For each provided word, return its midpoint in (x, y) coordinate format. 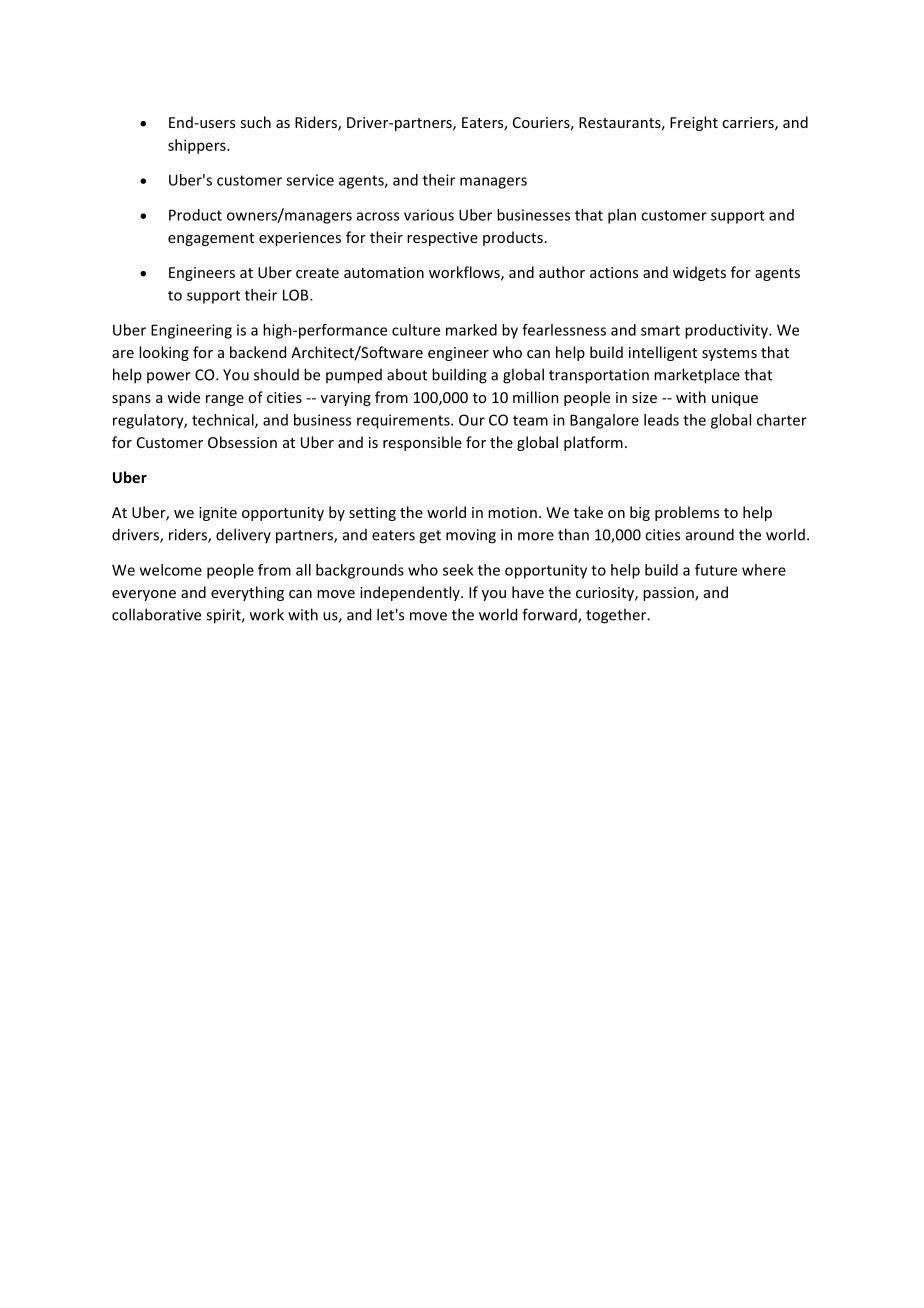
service (310, 180)
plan (622, 216)
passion (669, 594)
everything (247, 593)
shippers (198, 146)
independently (411, 593)
